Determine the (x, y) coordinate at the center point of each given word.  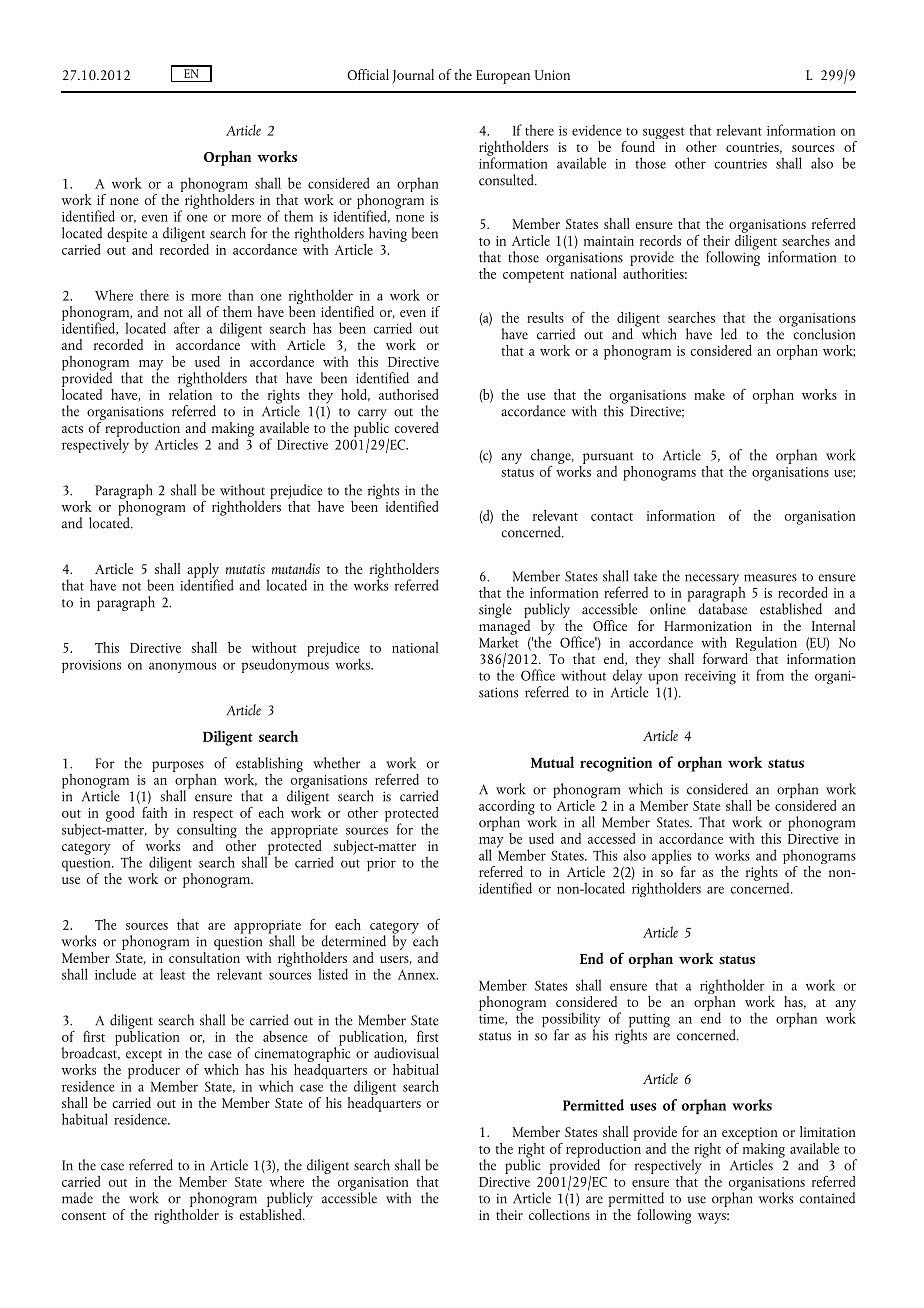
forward (725, 658)
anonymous (182, 667)
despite (127, 234)
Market (499, 641)
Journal (413, 76)
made (77, 1198)
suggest (664, 134)
